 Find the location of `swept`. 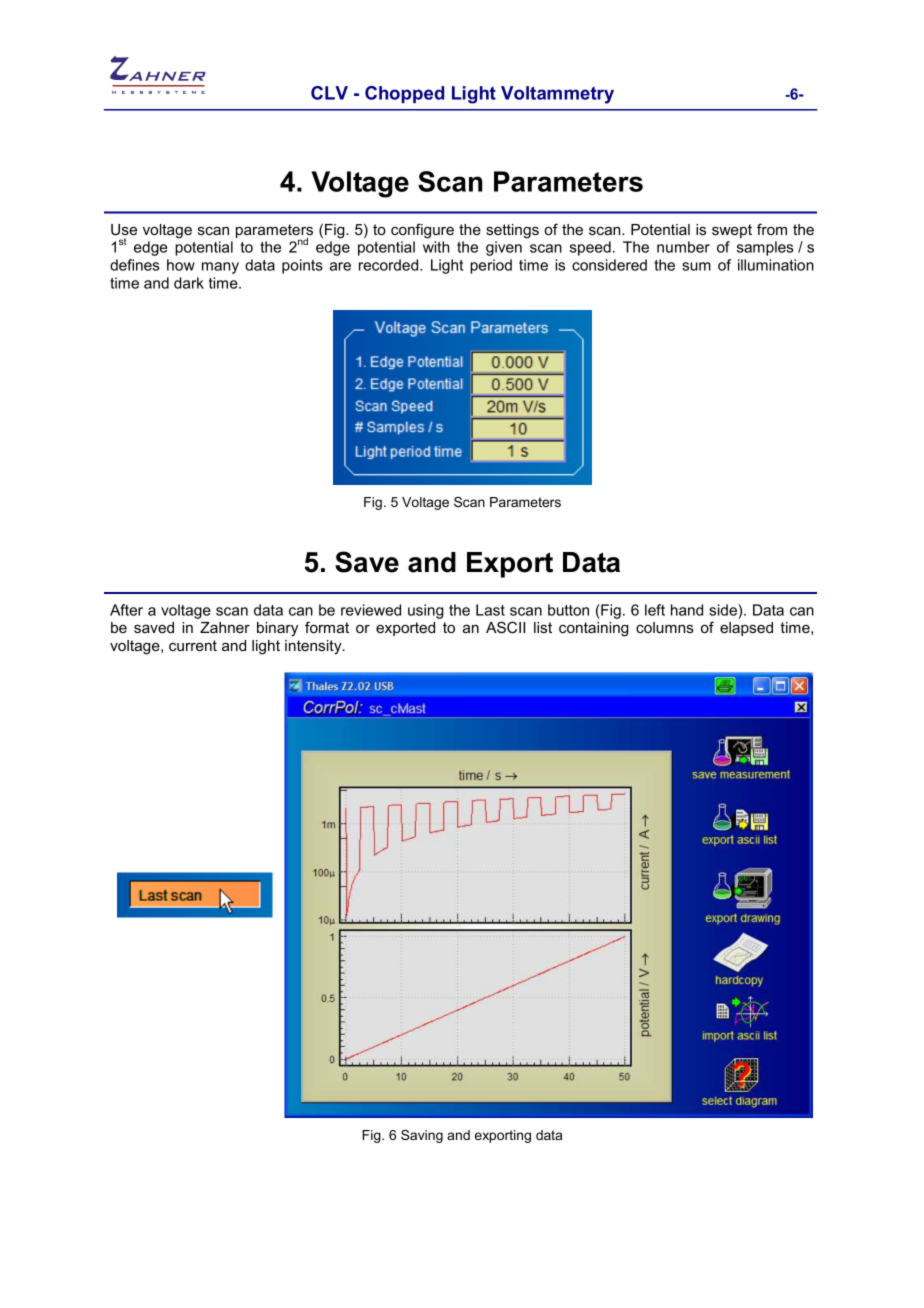

swept is located at coordinates (732, 231).
